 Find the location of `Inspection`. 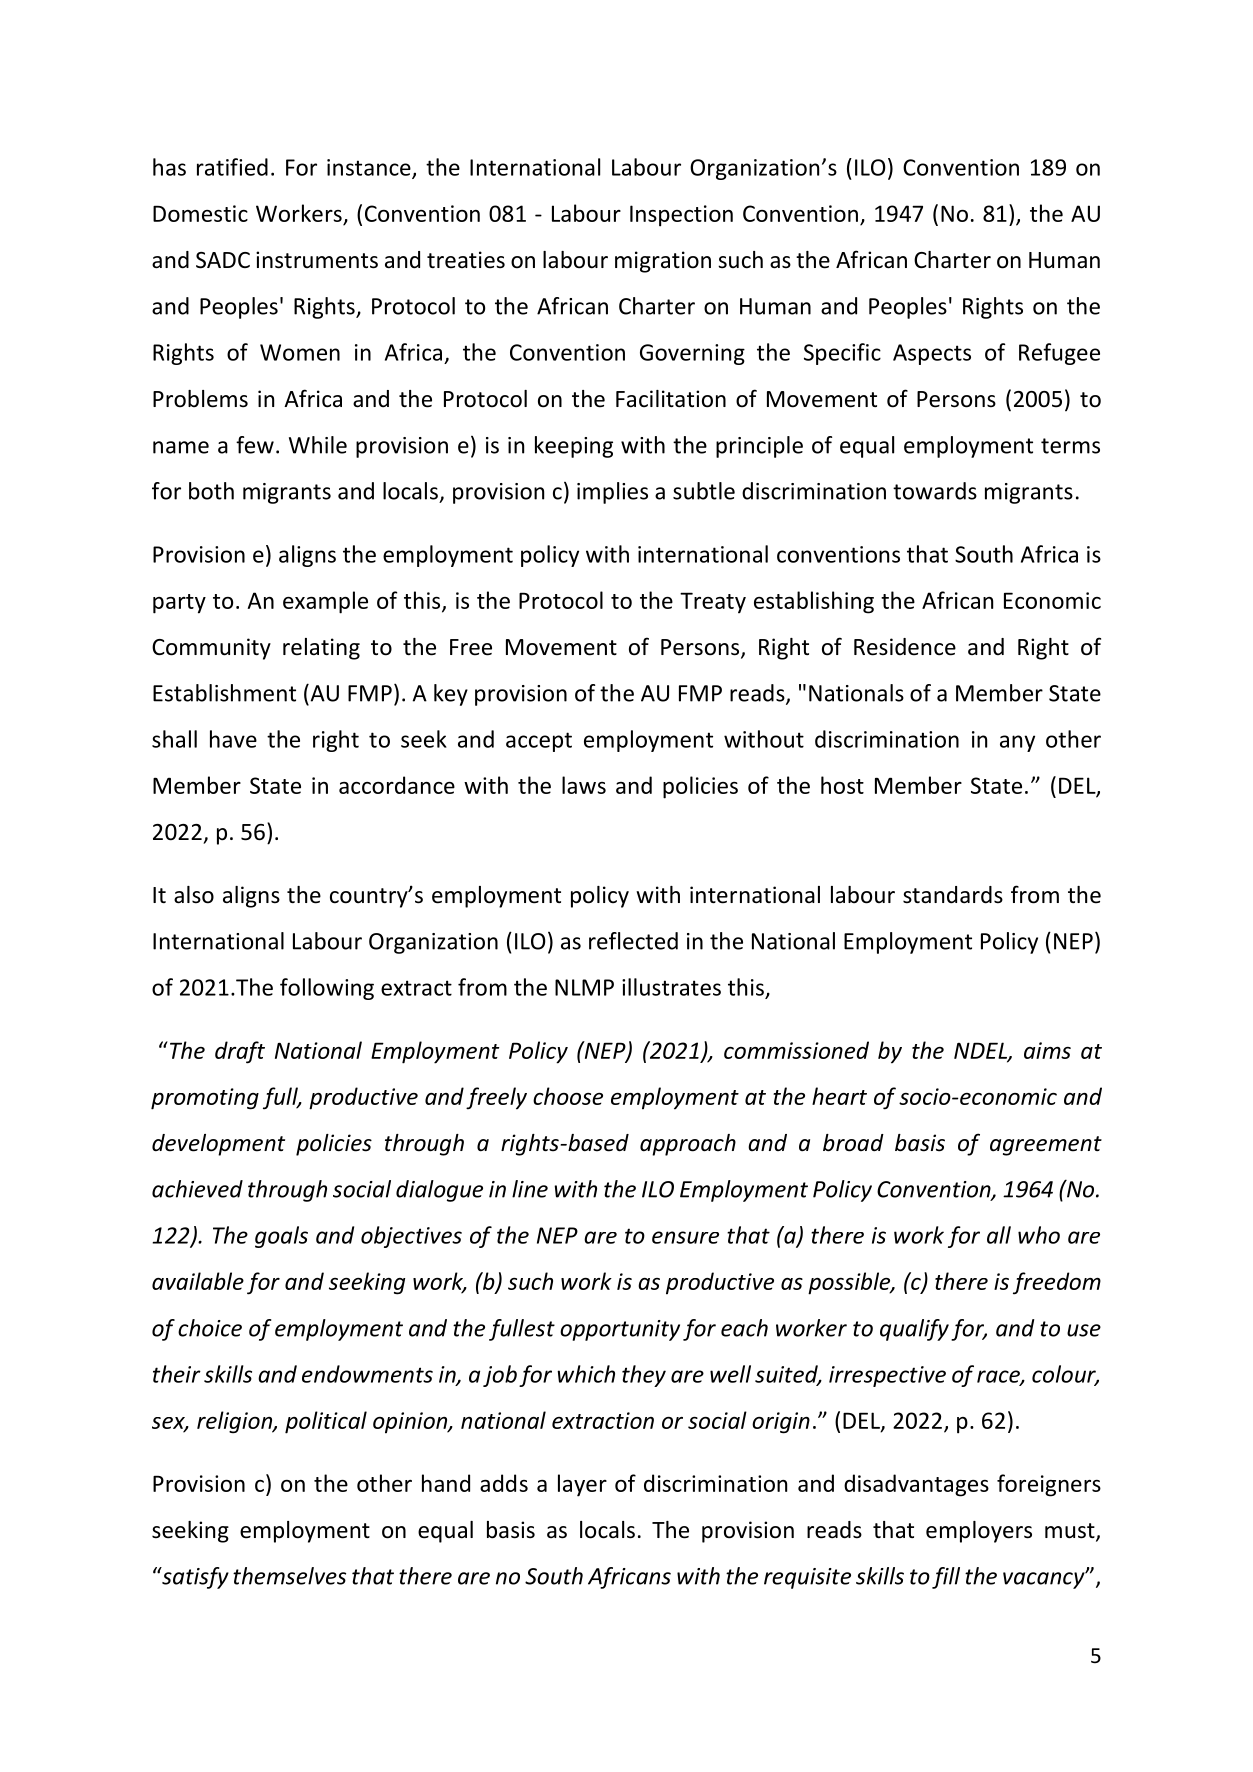

Inspection is located at coordinates (681, 216).
